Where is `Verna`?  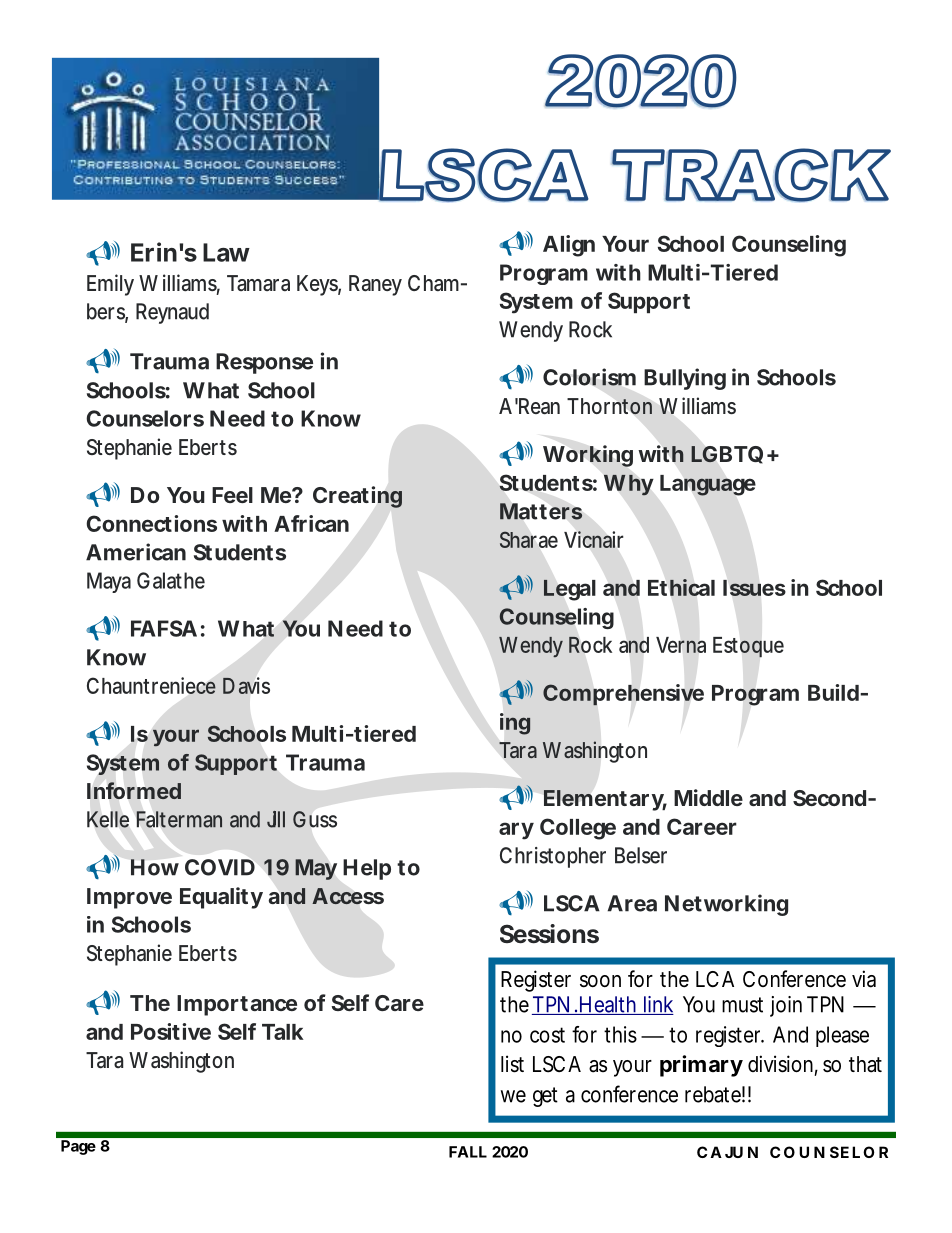
Verna is located at coordinates (681, 645).
